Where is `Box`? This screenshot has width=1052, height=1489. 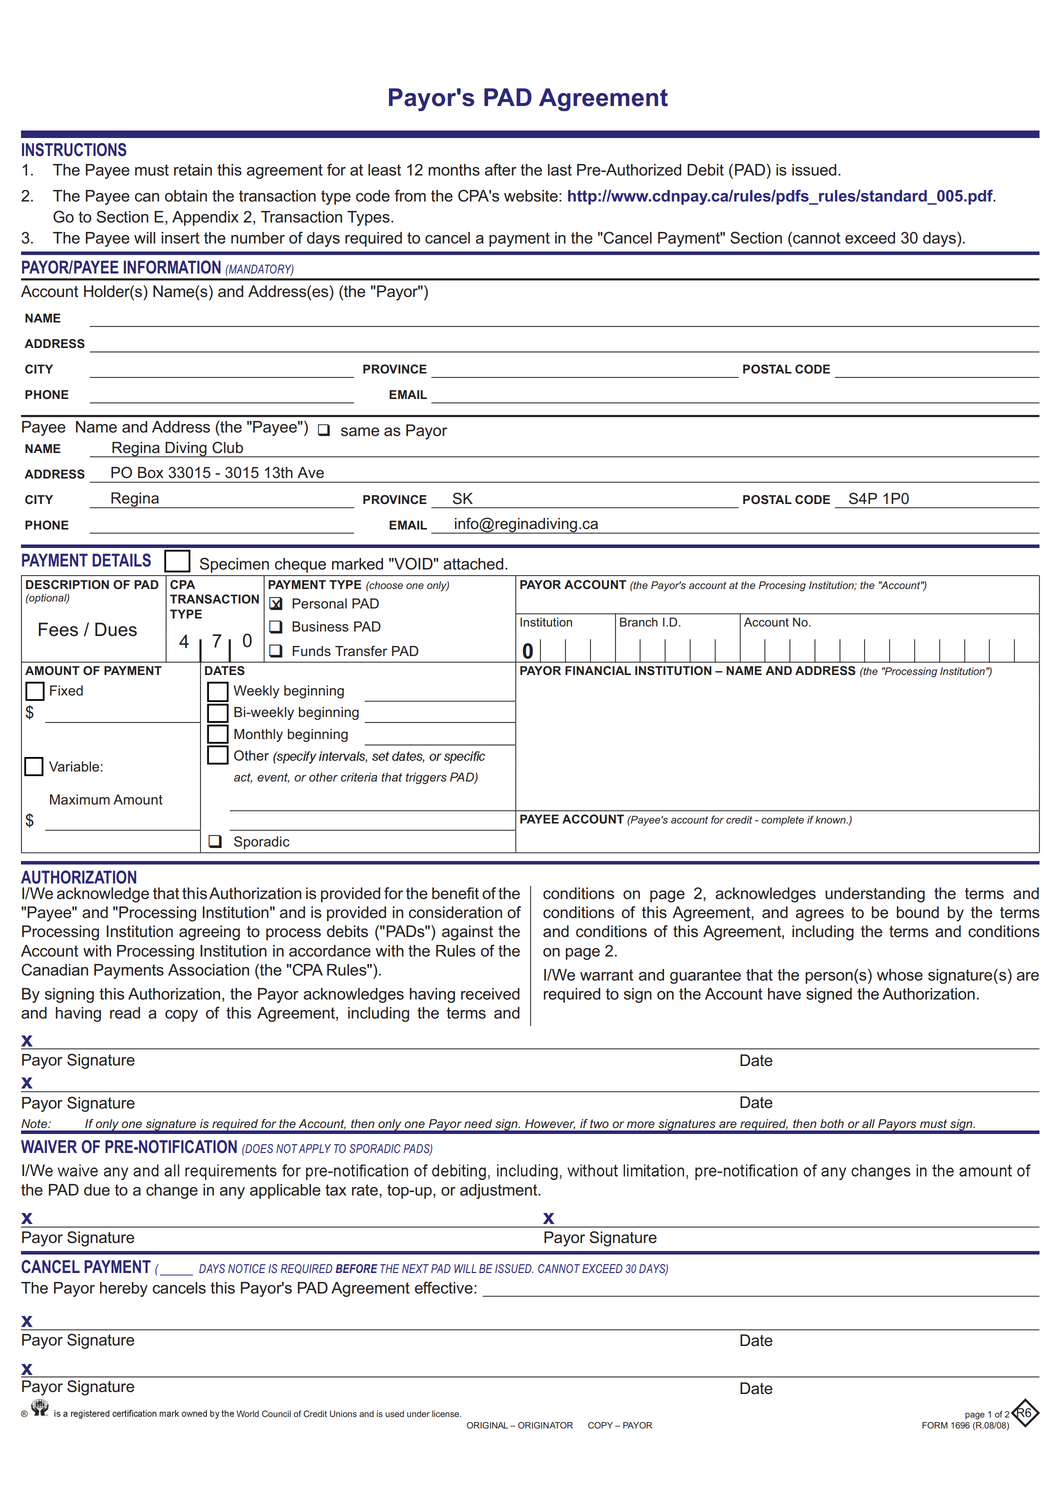
Box is located at coordinates (150, 472).
